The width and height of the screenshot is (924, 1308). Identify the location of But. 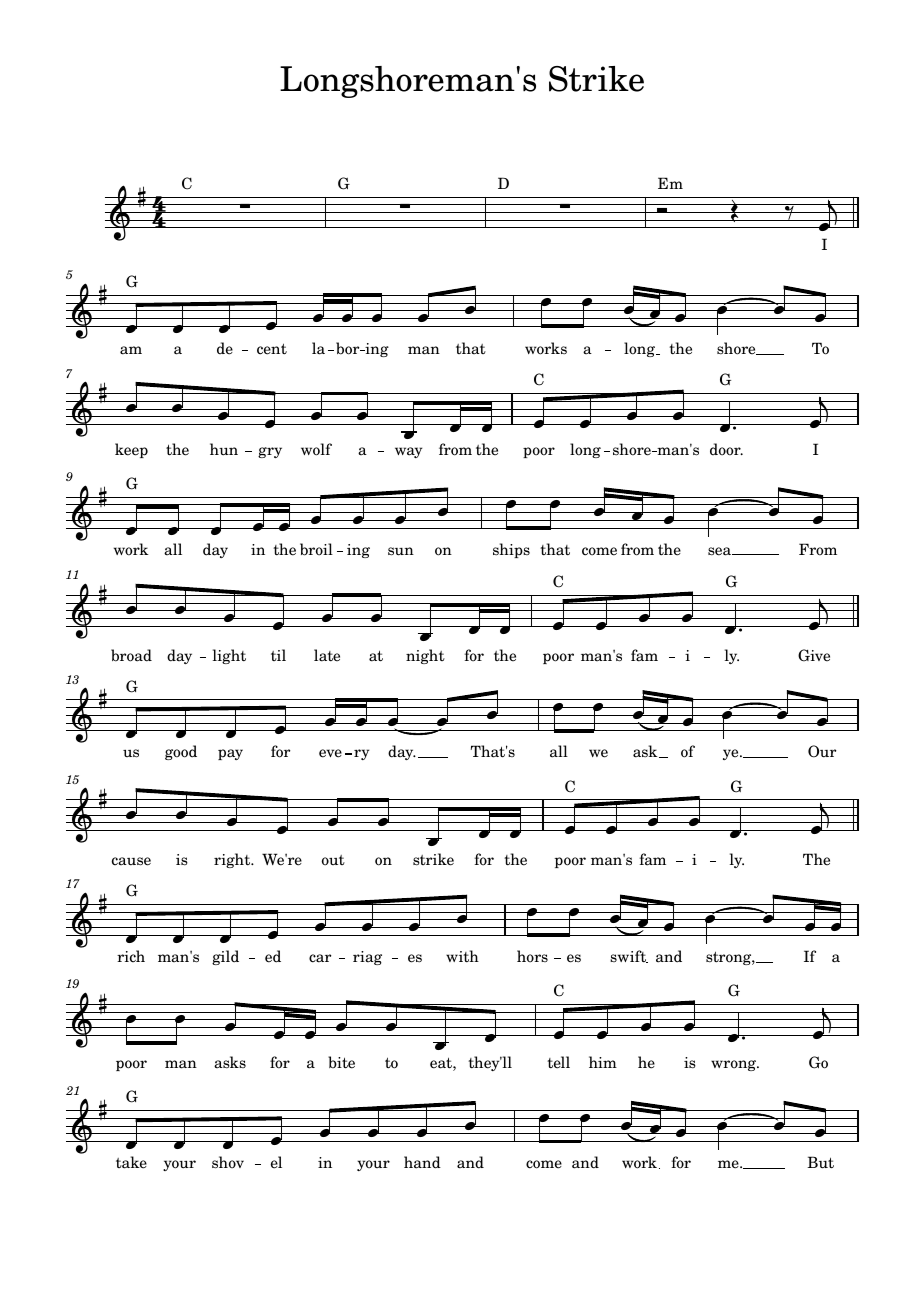
(820, 1162).
